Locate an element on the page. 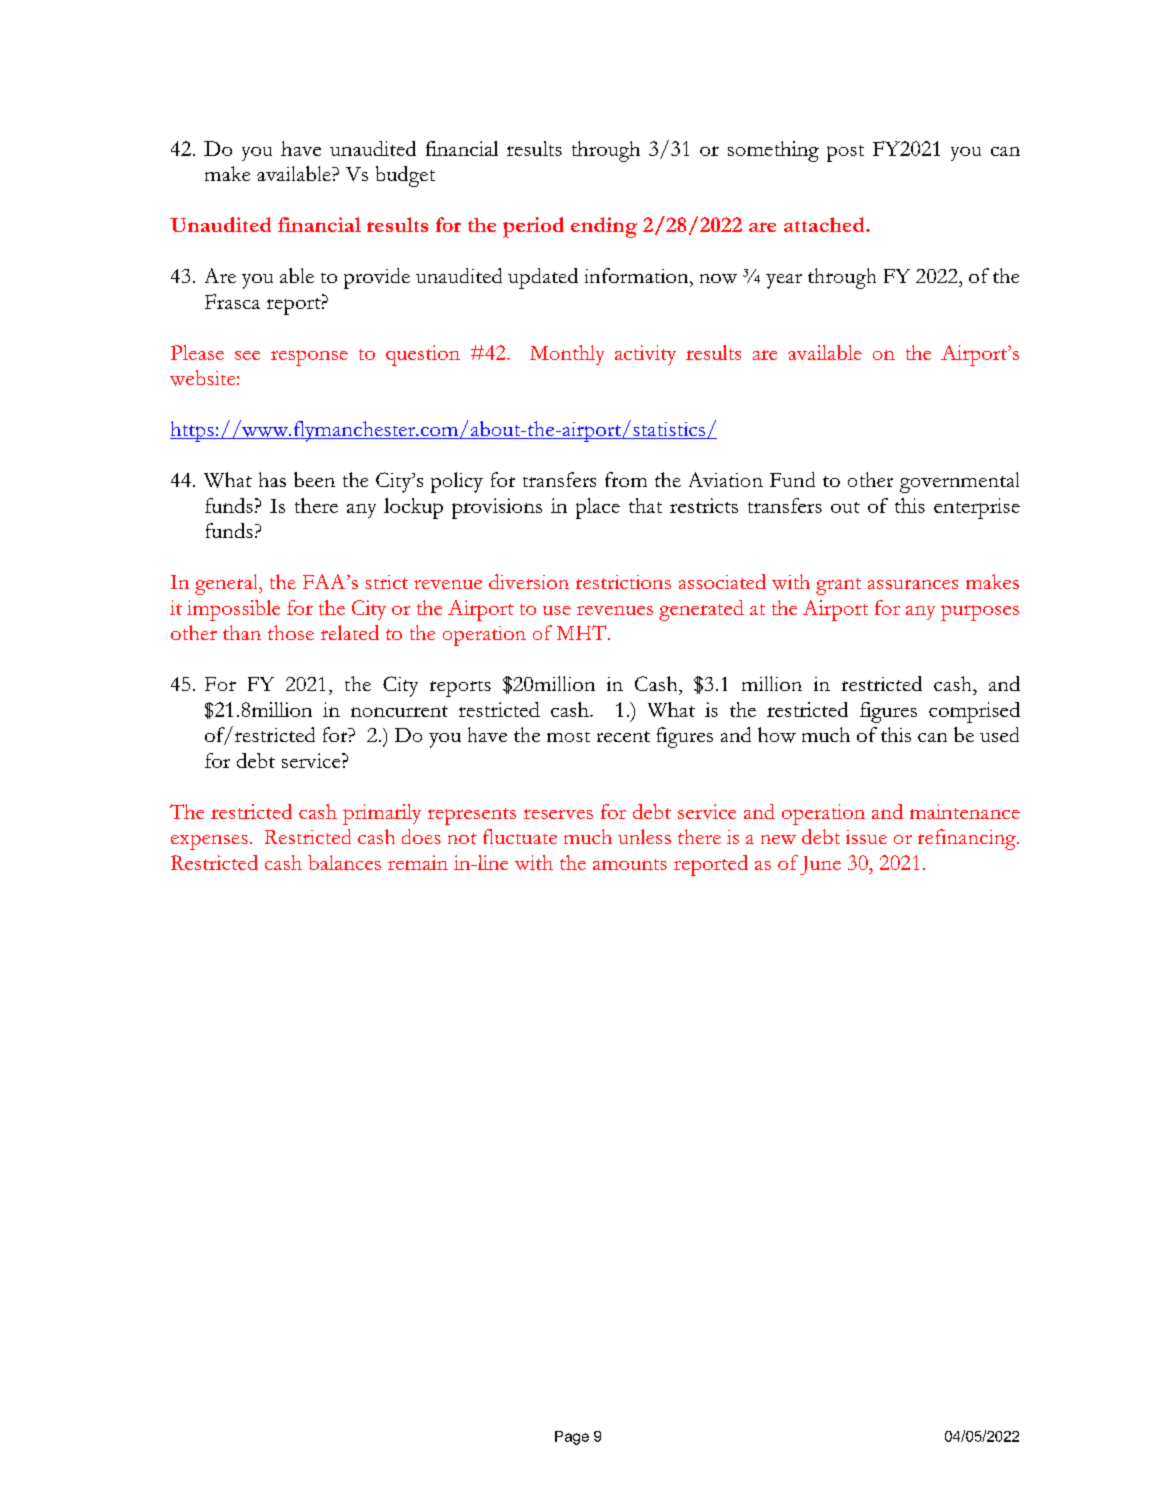 Image resolution: width=1156 pixels, height=1496 pixels. post is located at coordinates (845, 153).
